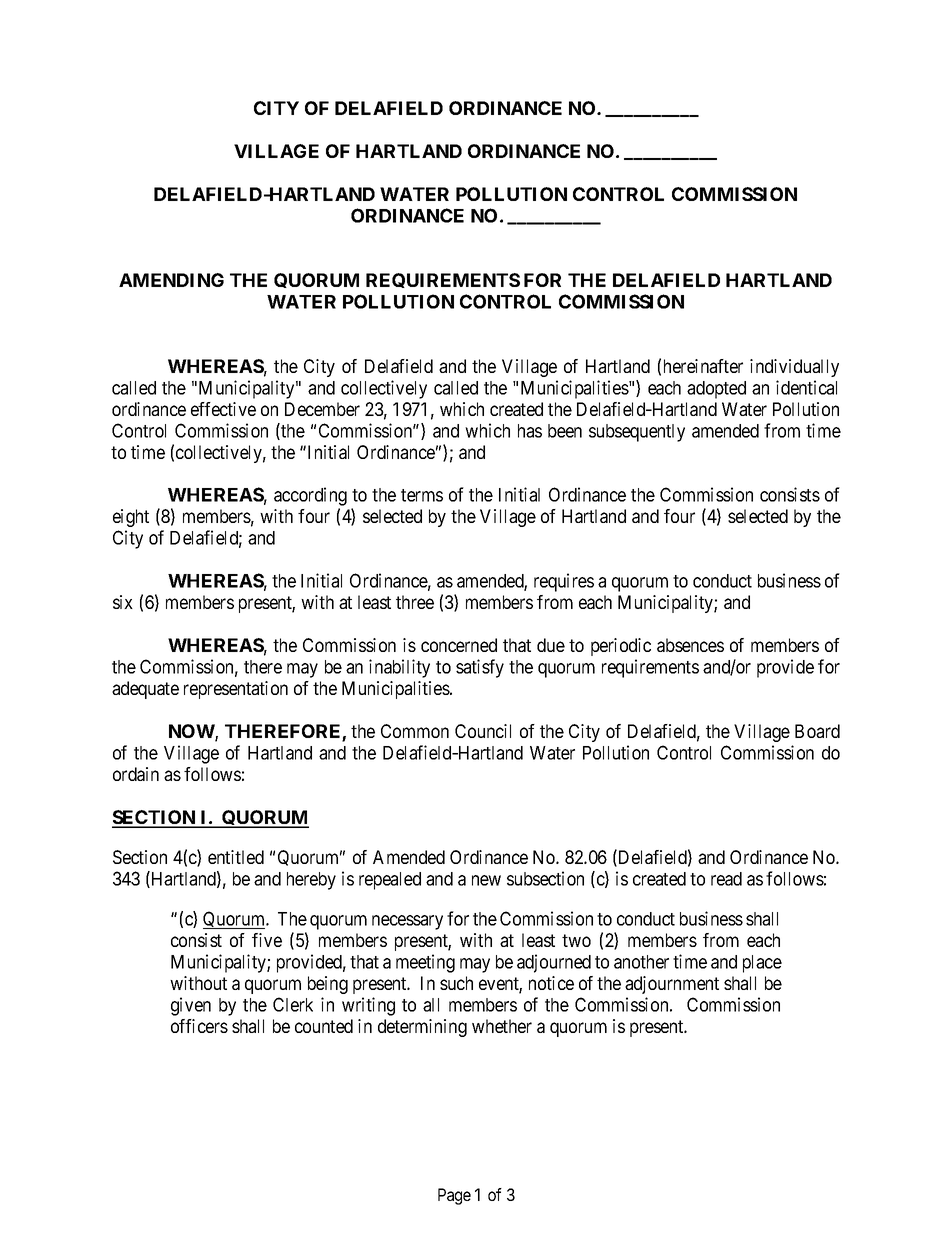 Image resolution: width=952 pixels, height=1233 pixels. I want to click on eight, so click(131, 518).
